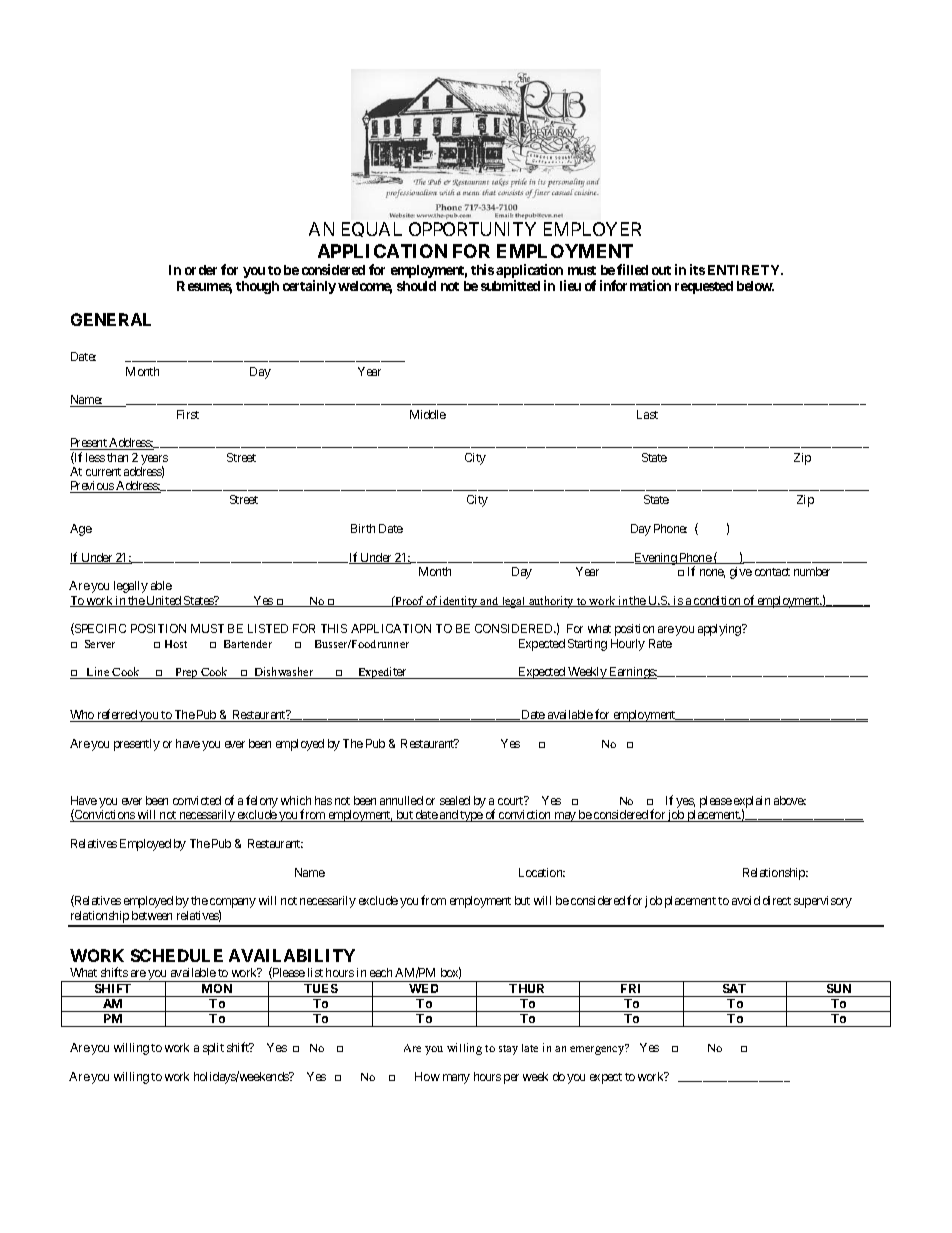  I want to click on identity, so click(459, 602).
